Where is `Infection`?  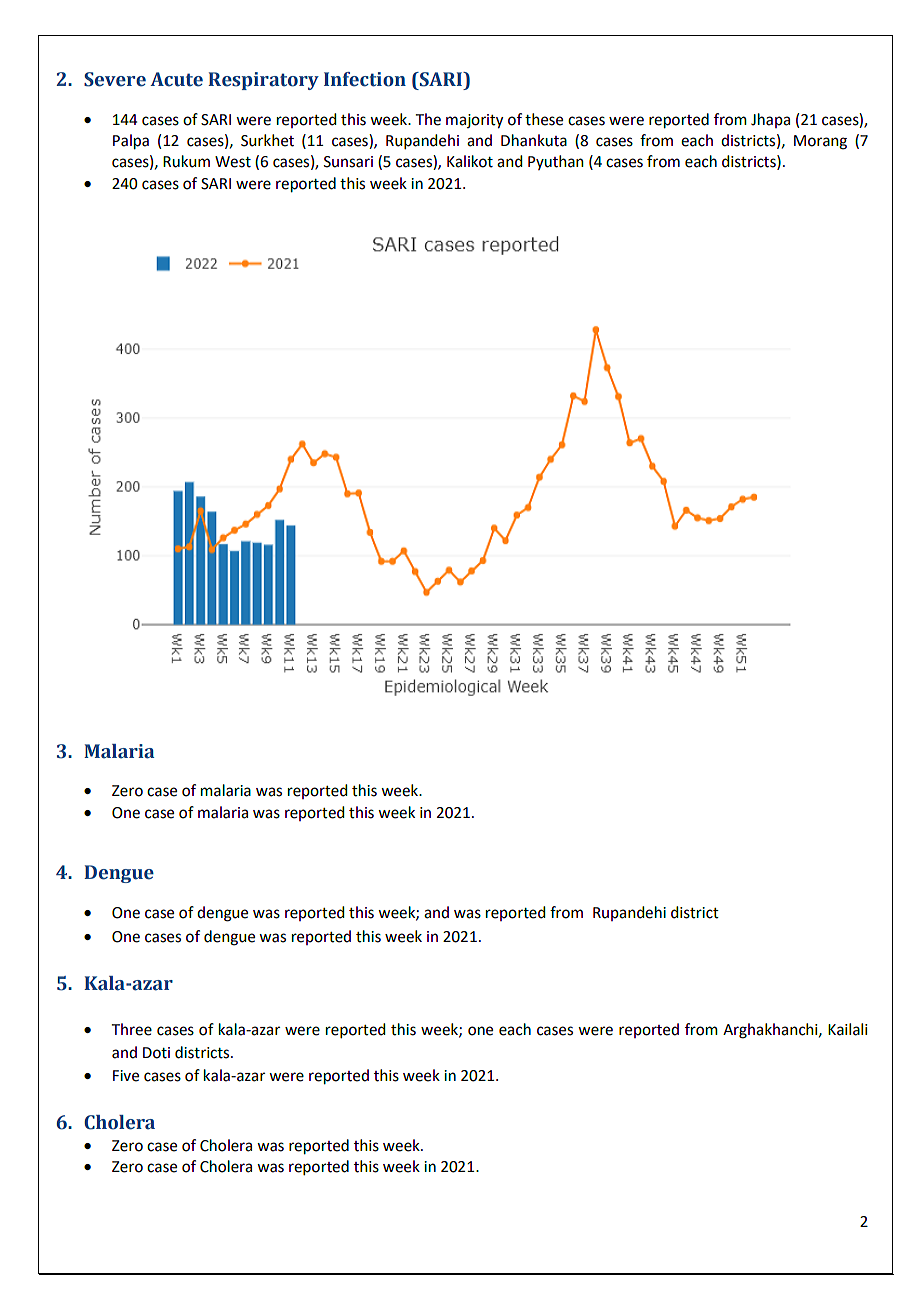 Infection is located at coordinates (365, 79).
